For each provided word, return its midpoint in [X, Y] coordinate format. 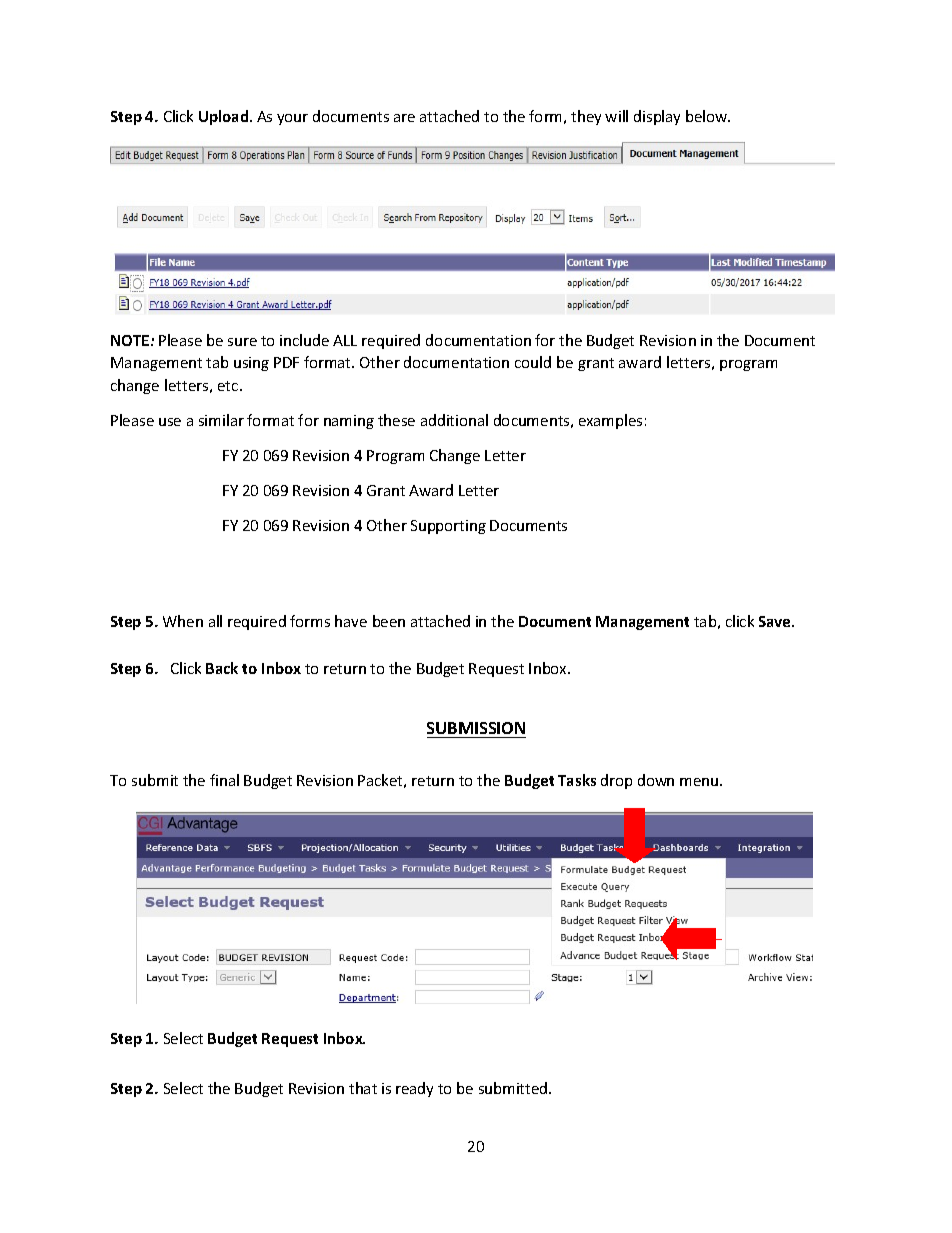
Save [776, 621]
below [708, 116]
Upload [225, 117]
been [389, 621]
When [183, 621]
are [404, 118]
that [363, 1088]
